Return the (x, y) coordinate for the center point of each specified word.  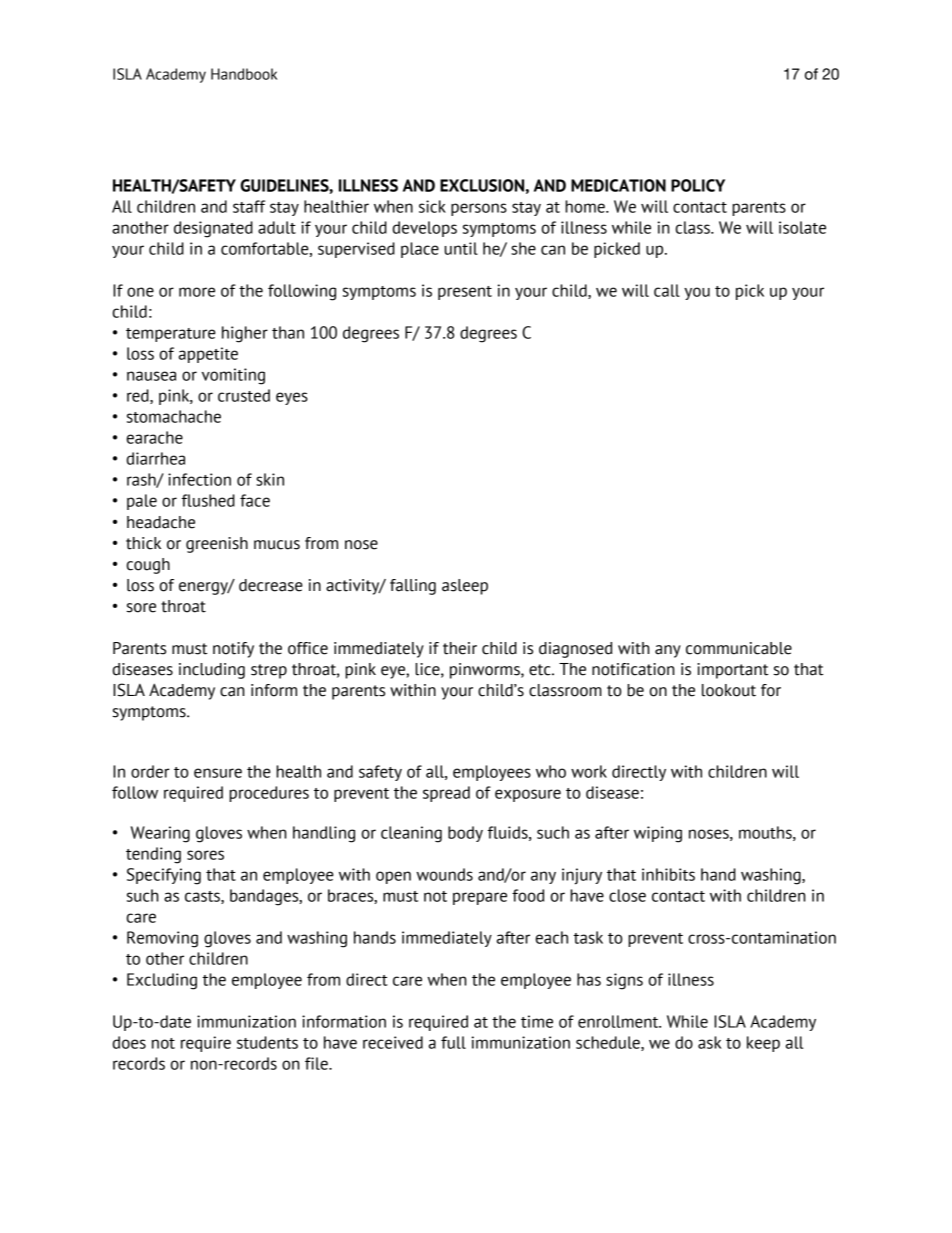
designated (213, 229)
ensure (218, 773)
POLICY (698, 185)
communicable (739, 648)
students (267, 1042)
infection (199, 479)
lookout (729, 690)
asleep (465, 587)
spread (446, 794)
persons (479, 209)
